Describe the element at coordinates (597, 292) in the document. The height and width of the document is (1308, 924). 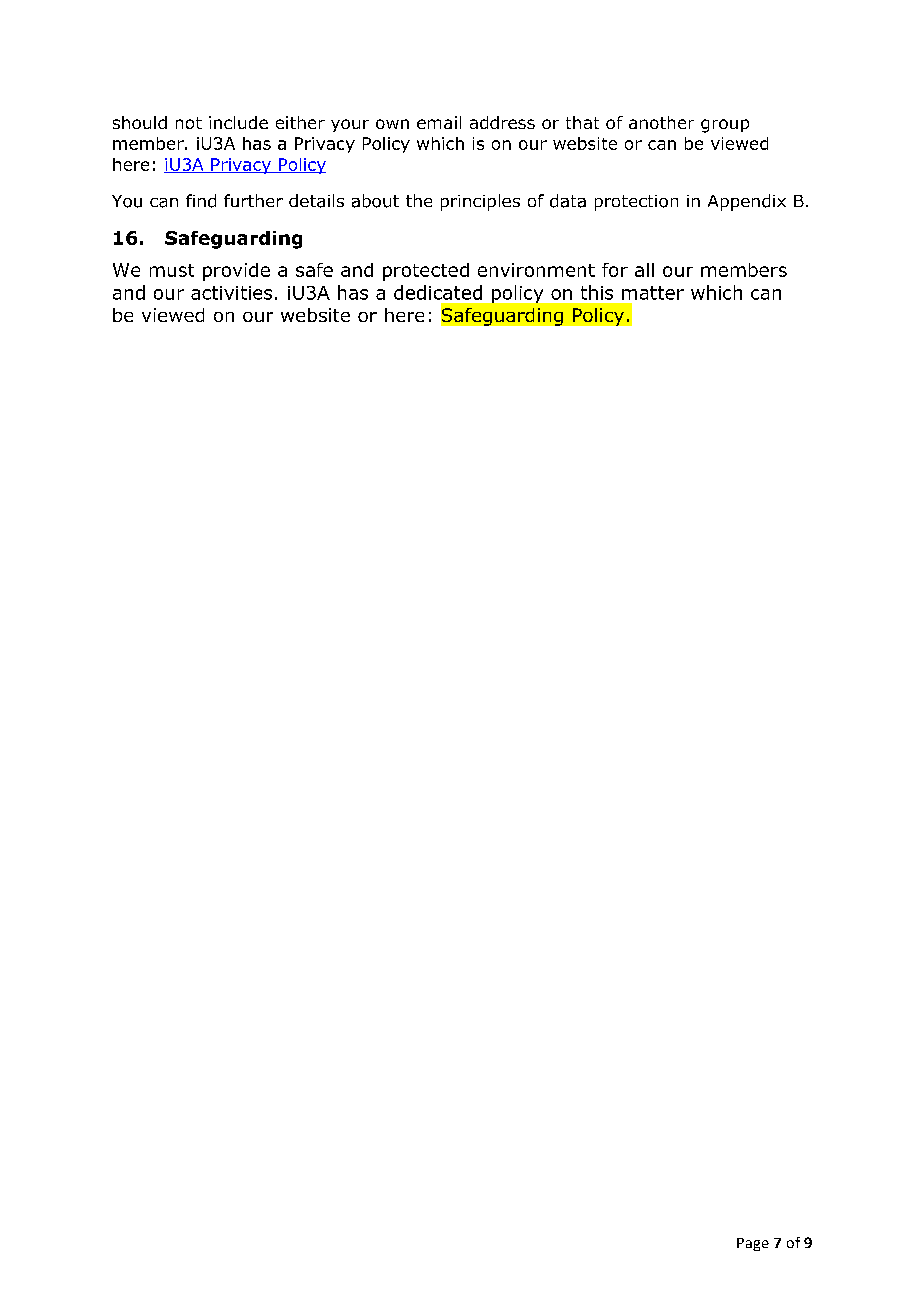
I see `this` at that location.
